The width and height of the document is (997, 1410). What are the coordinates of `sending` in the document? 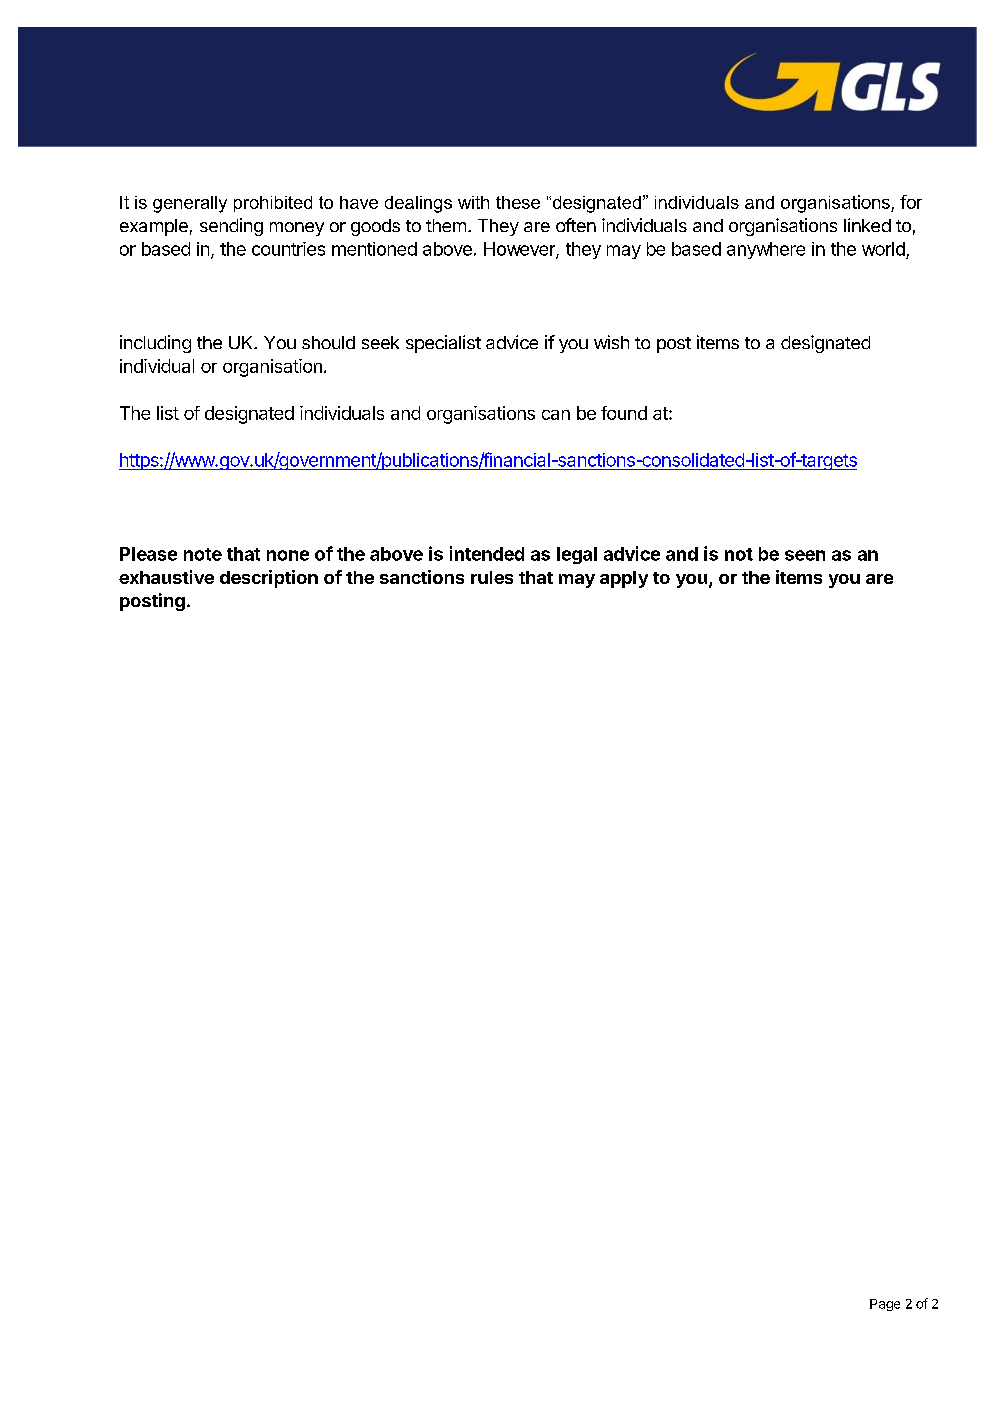 It's located at (231, 227).
